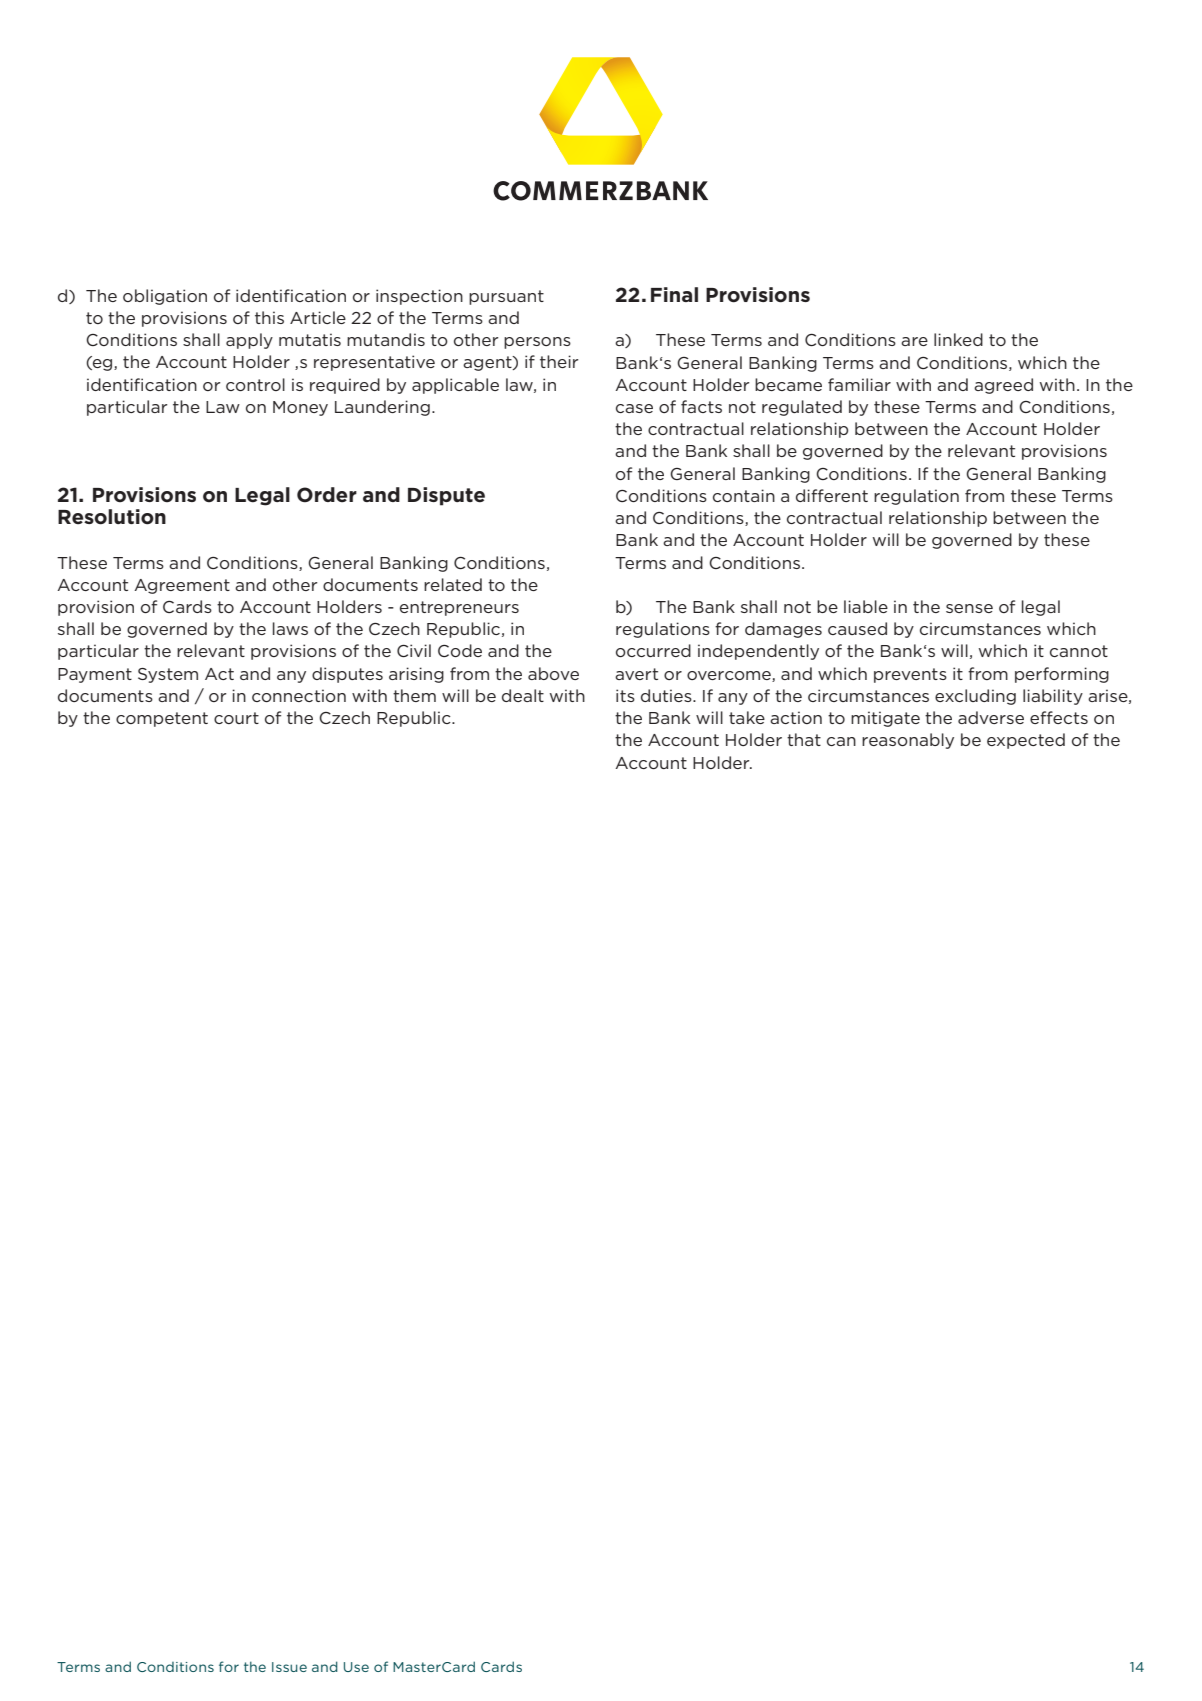  What do you see at coordinates (958, 339) in the screenshot?
I see `linked` at bounding box center [958, 339].
